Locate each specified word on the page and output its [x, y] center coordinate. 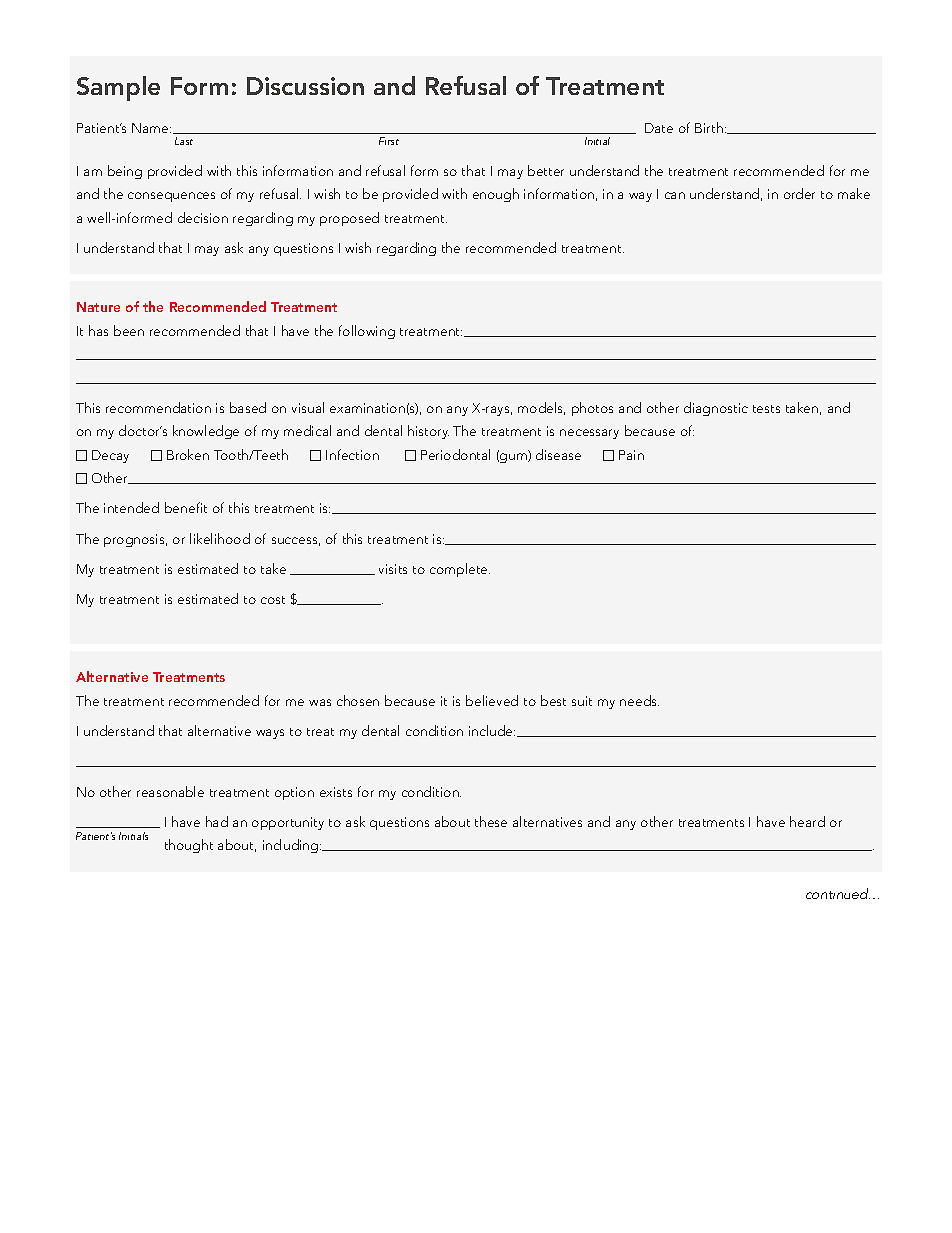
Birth [709, 127]
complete [460, 570]
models [541, 408]
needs [639, 700]
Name [151, 128]
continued [838, 893]
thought [189, 846]
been [129, 330]
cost [273, 600]
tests [766, 409]
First [389, 141]
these [491, 821]
